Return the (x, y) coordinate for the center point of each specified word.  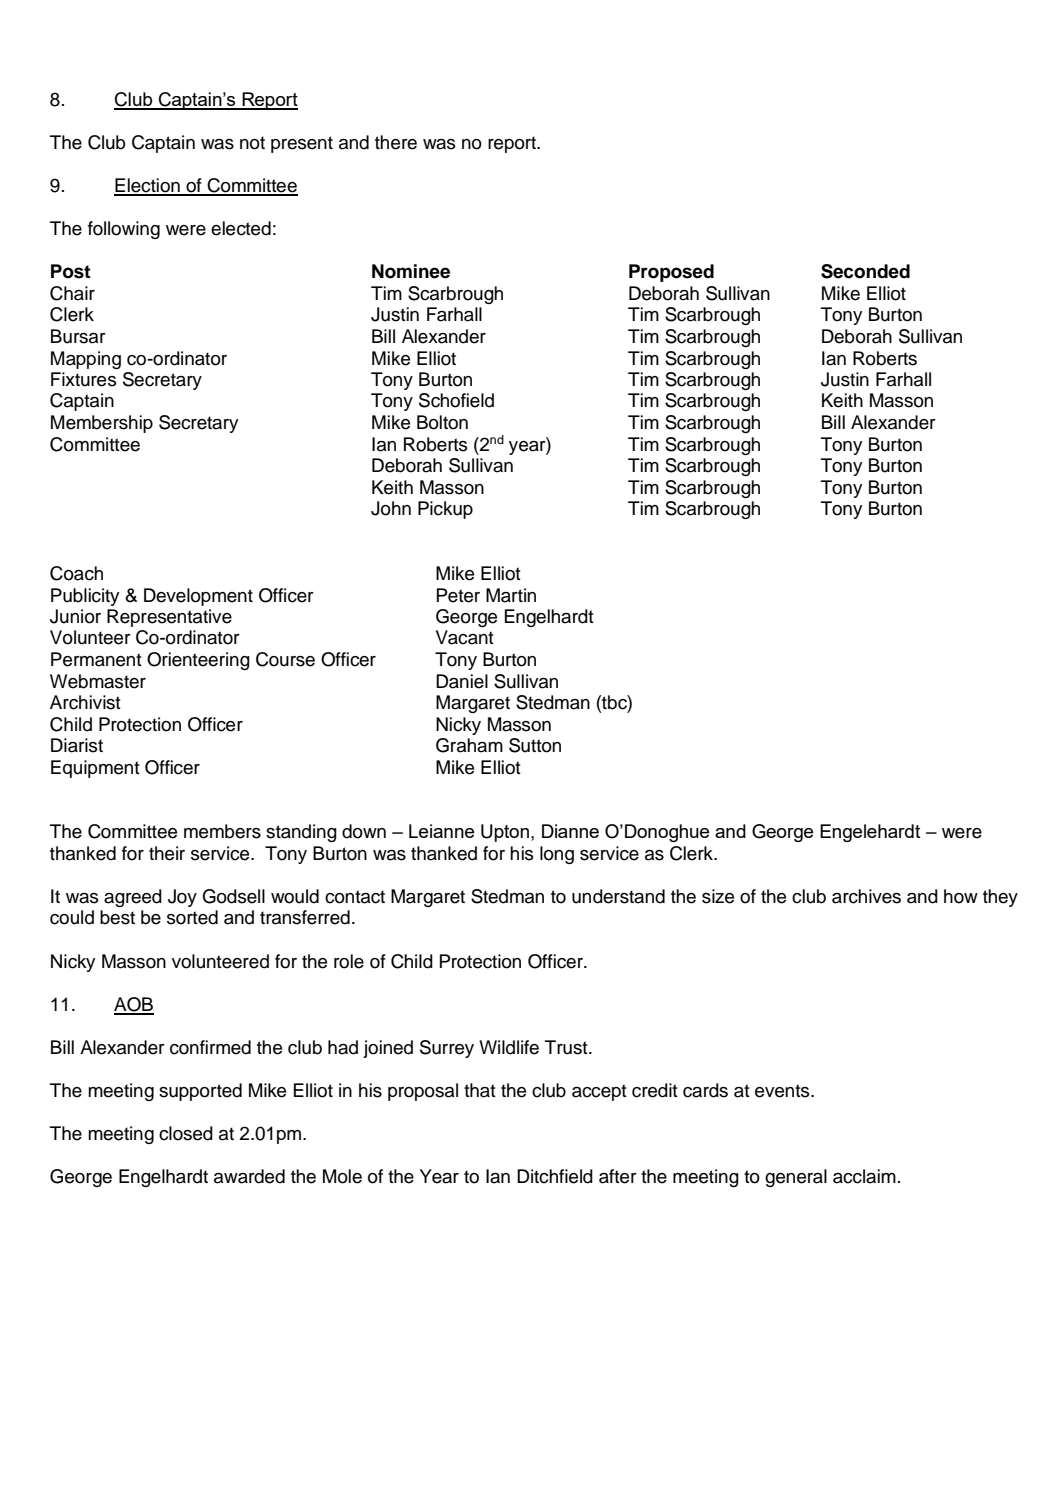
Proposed (671, 273)
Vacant (465, 637)
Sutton (535, 745)
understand (618, 896)
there (396, 142)
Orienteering (198, 661)
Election (148, 186)
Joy (182, 898)
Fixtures (84, 379)
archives (866, 896)
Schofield (456, 400)
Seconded (865, 271)
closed (186, 1133)
